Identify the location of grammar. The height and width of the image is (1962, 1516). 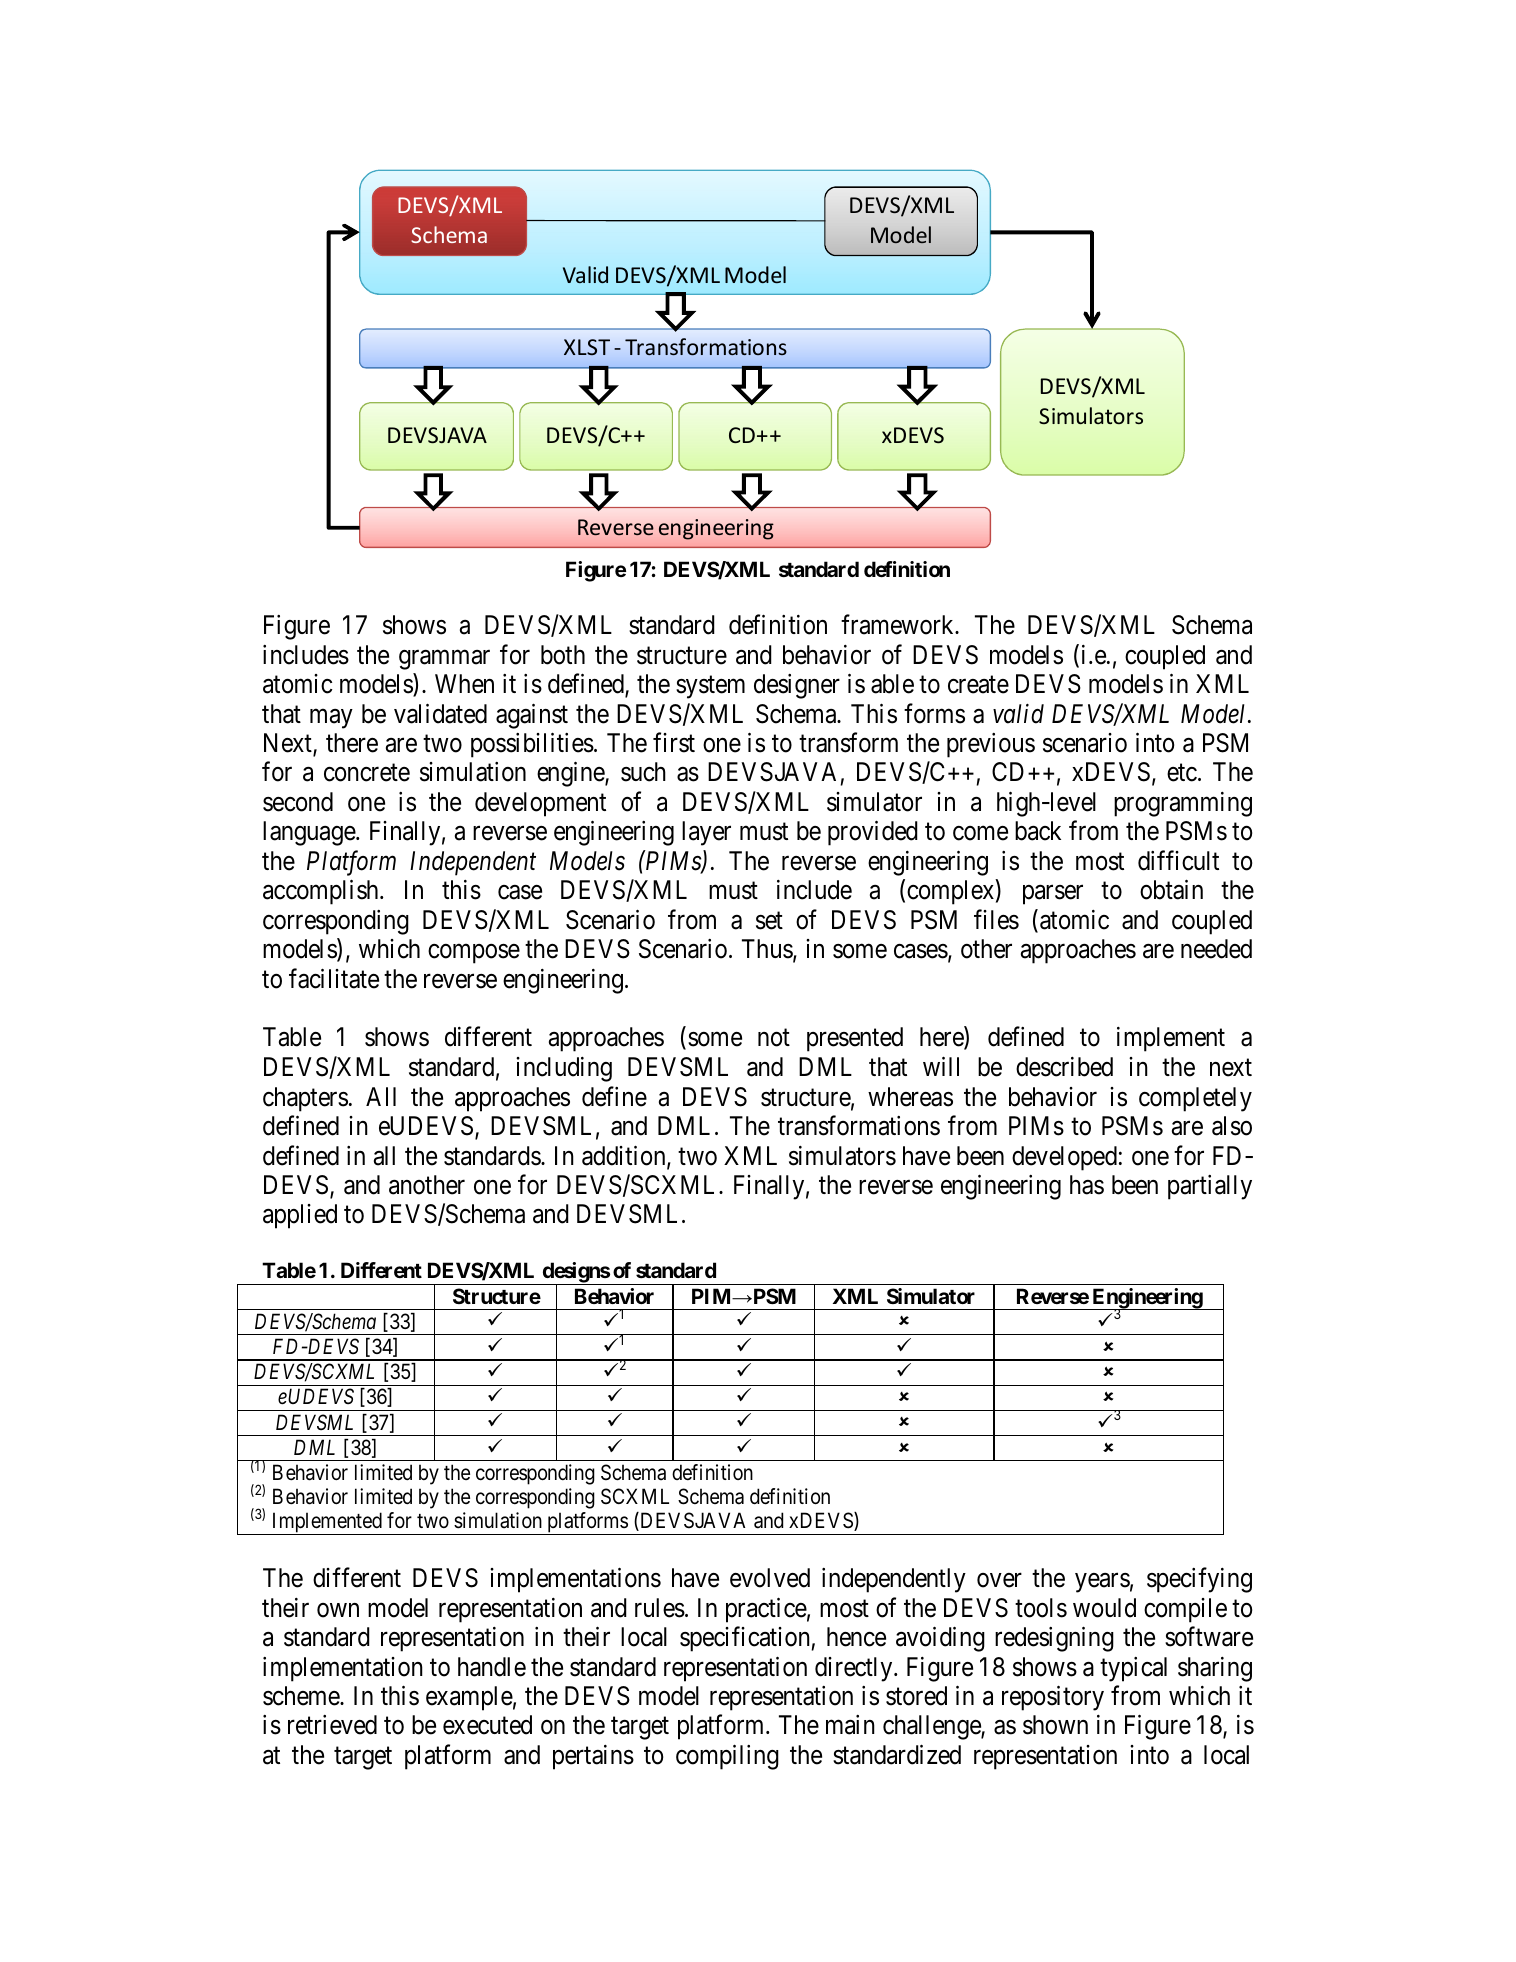
(444, 660).
